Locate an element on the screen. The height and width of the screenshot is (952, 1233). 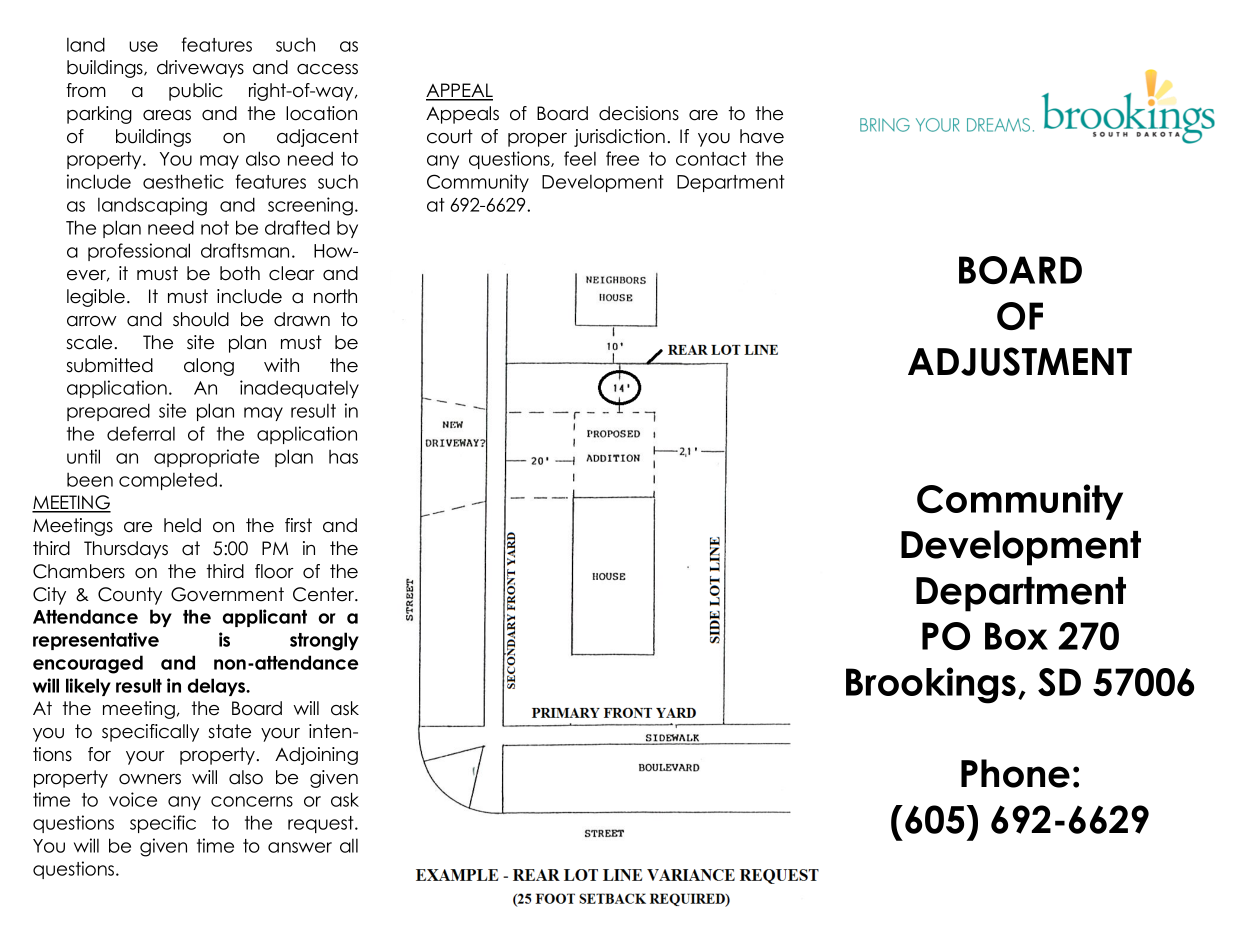
request is located at coordinates (322, 824).
